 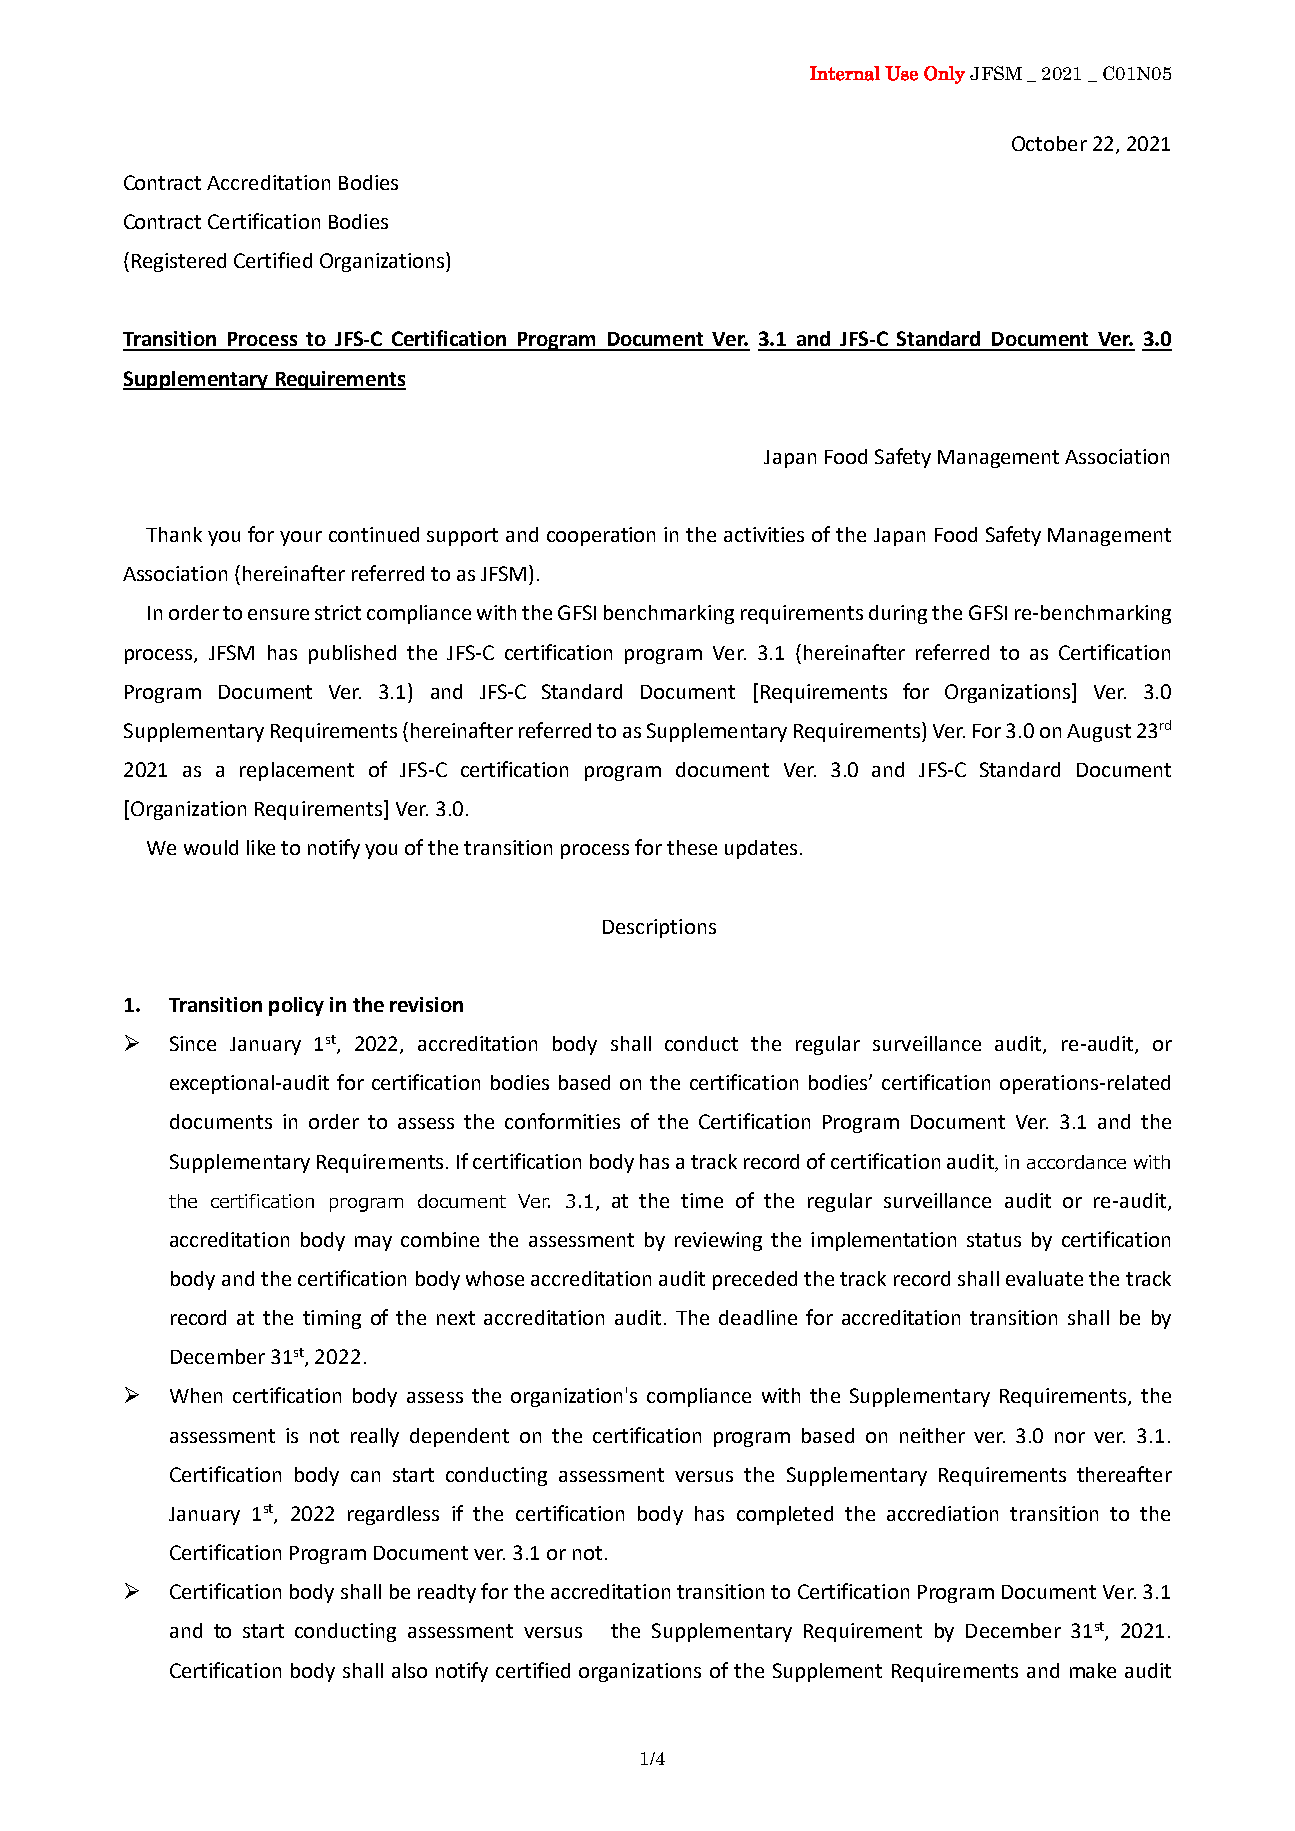 I want to click on Registered, so click(x=179, y=262).
